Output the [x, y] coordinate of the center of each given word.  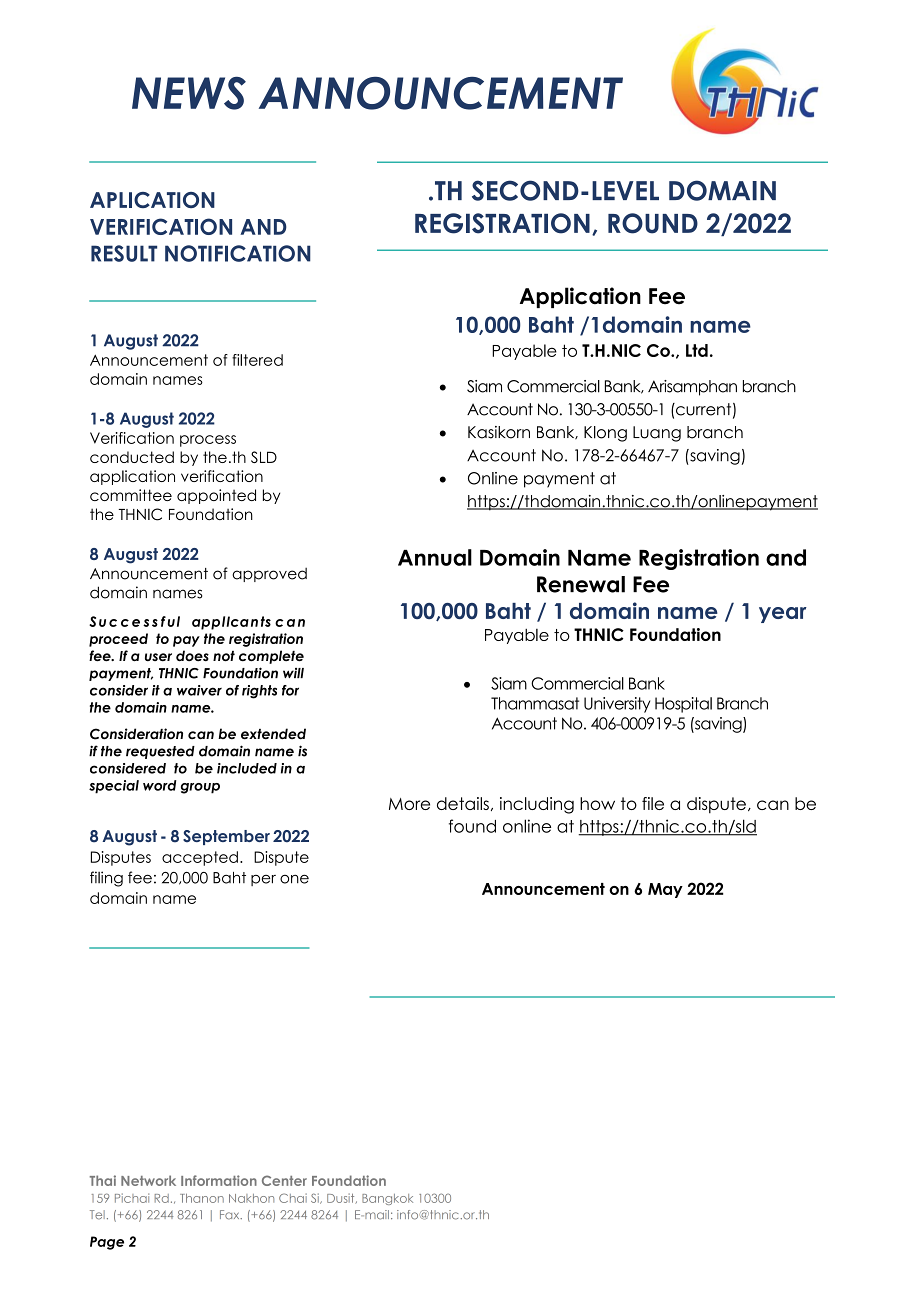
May [665, 890]
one [294, 879]
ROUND [653, 223]
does [192, 656]
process [208, 441]
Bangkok [387, 1199]
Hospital [683, 705]
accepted [200, 858]
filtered [257, 360]
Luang [657, 434]
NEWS [189, 93]
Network [148, 1180]
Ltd [697, 350]
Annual [435, 557]
